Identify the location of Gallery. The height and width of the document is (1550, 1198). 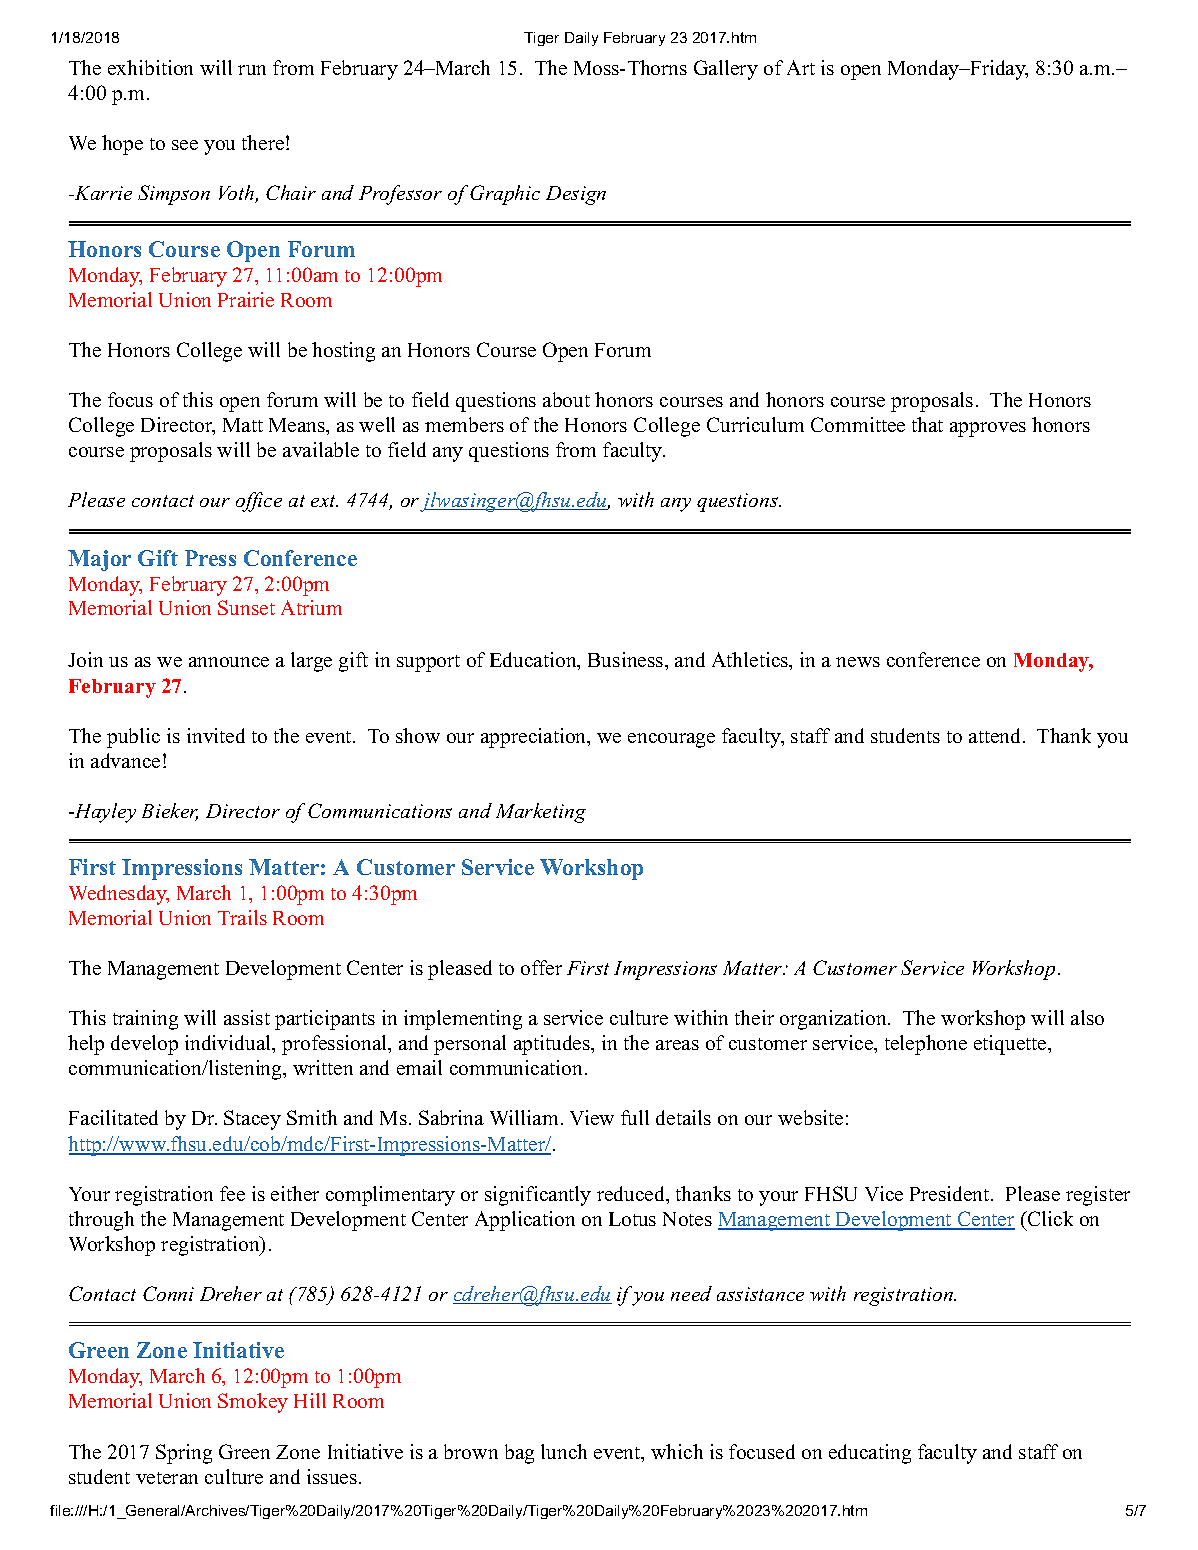
(726, 70).
